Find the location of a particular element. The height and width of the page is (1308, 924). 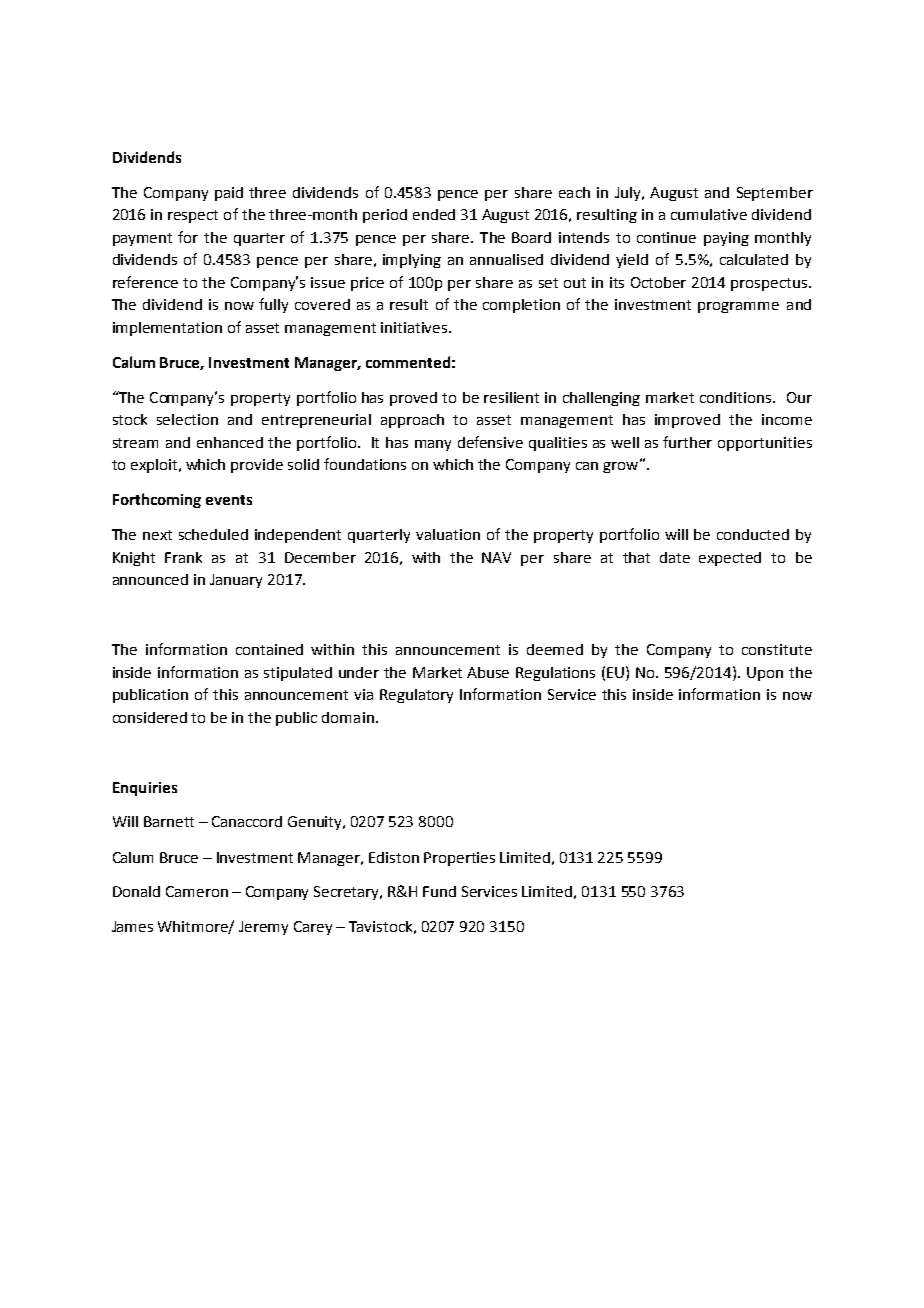

expected is located at coordinates (730, 559).
